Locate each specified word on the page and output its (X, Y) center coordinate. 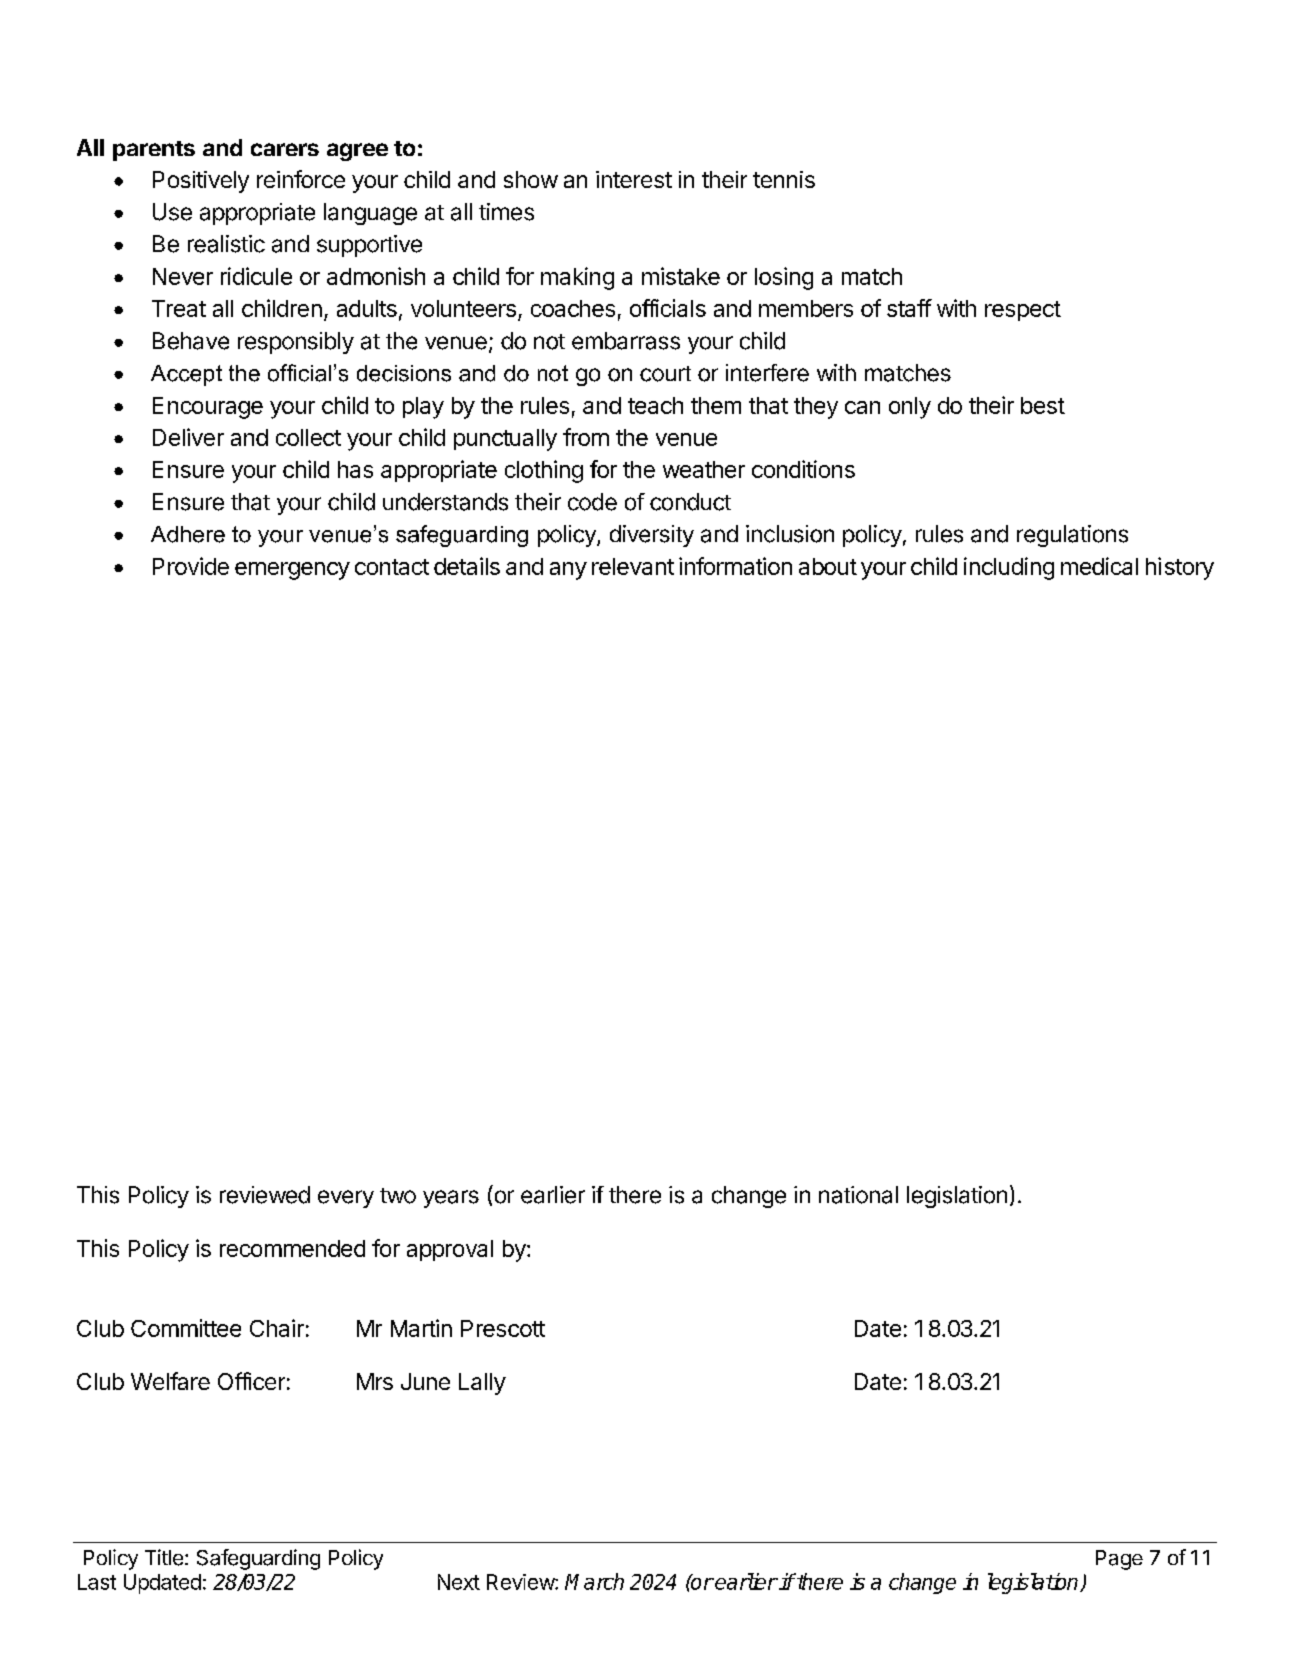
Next (459, 1582)
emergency (292, 571)
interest (634, 179)
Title (164, 1557)
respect (1023, 311)
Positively (201, 182)
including (1009, 568)
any (568, 571)
